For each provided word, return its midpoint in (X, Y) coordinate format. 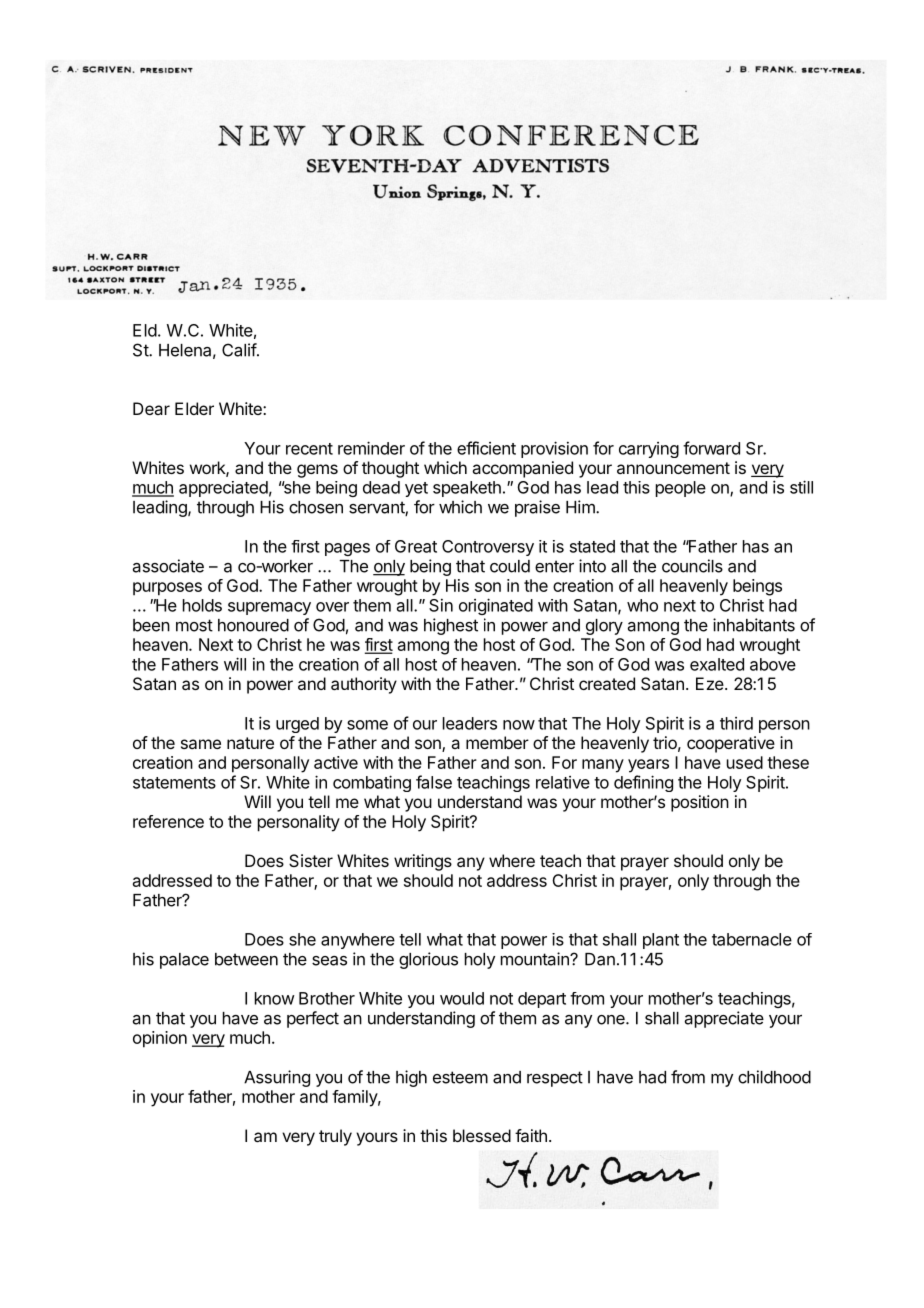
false (434, 782)
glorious (428, 960)
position (700, 803)
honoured (253, 625)
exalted (717, 664)
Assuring (277, 1078)
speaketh (467, 489)
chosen (316, 507)
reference (168, 821)
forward (711, 448)
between (246, 959)
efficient (486, 448)
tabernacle (752, 939)
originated (496, 606)
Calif (240, 350)
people (681, 489)
